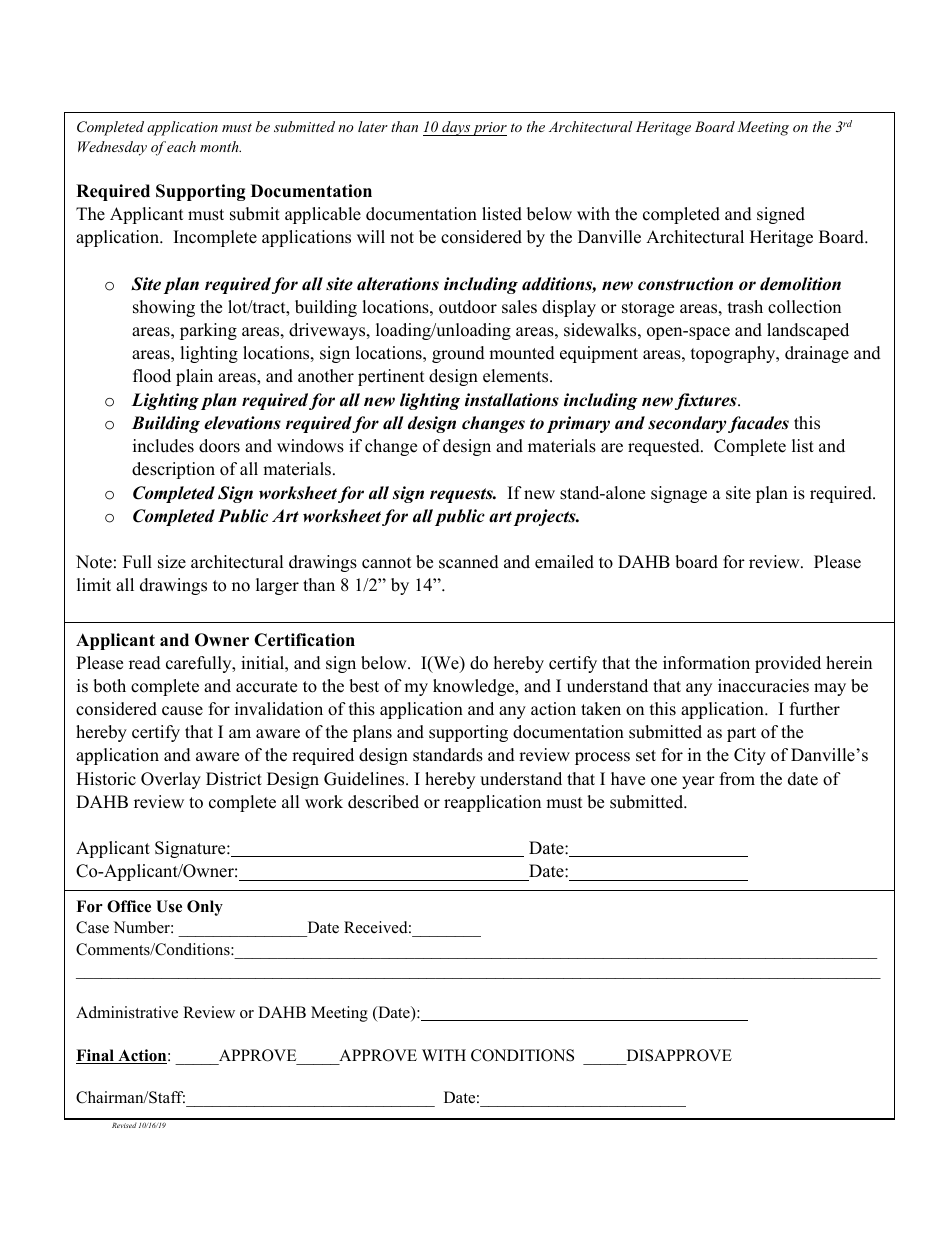  I want to click on described, so click(383, 802).
